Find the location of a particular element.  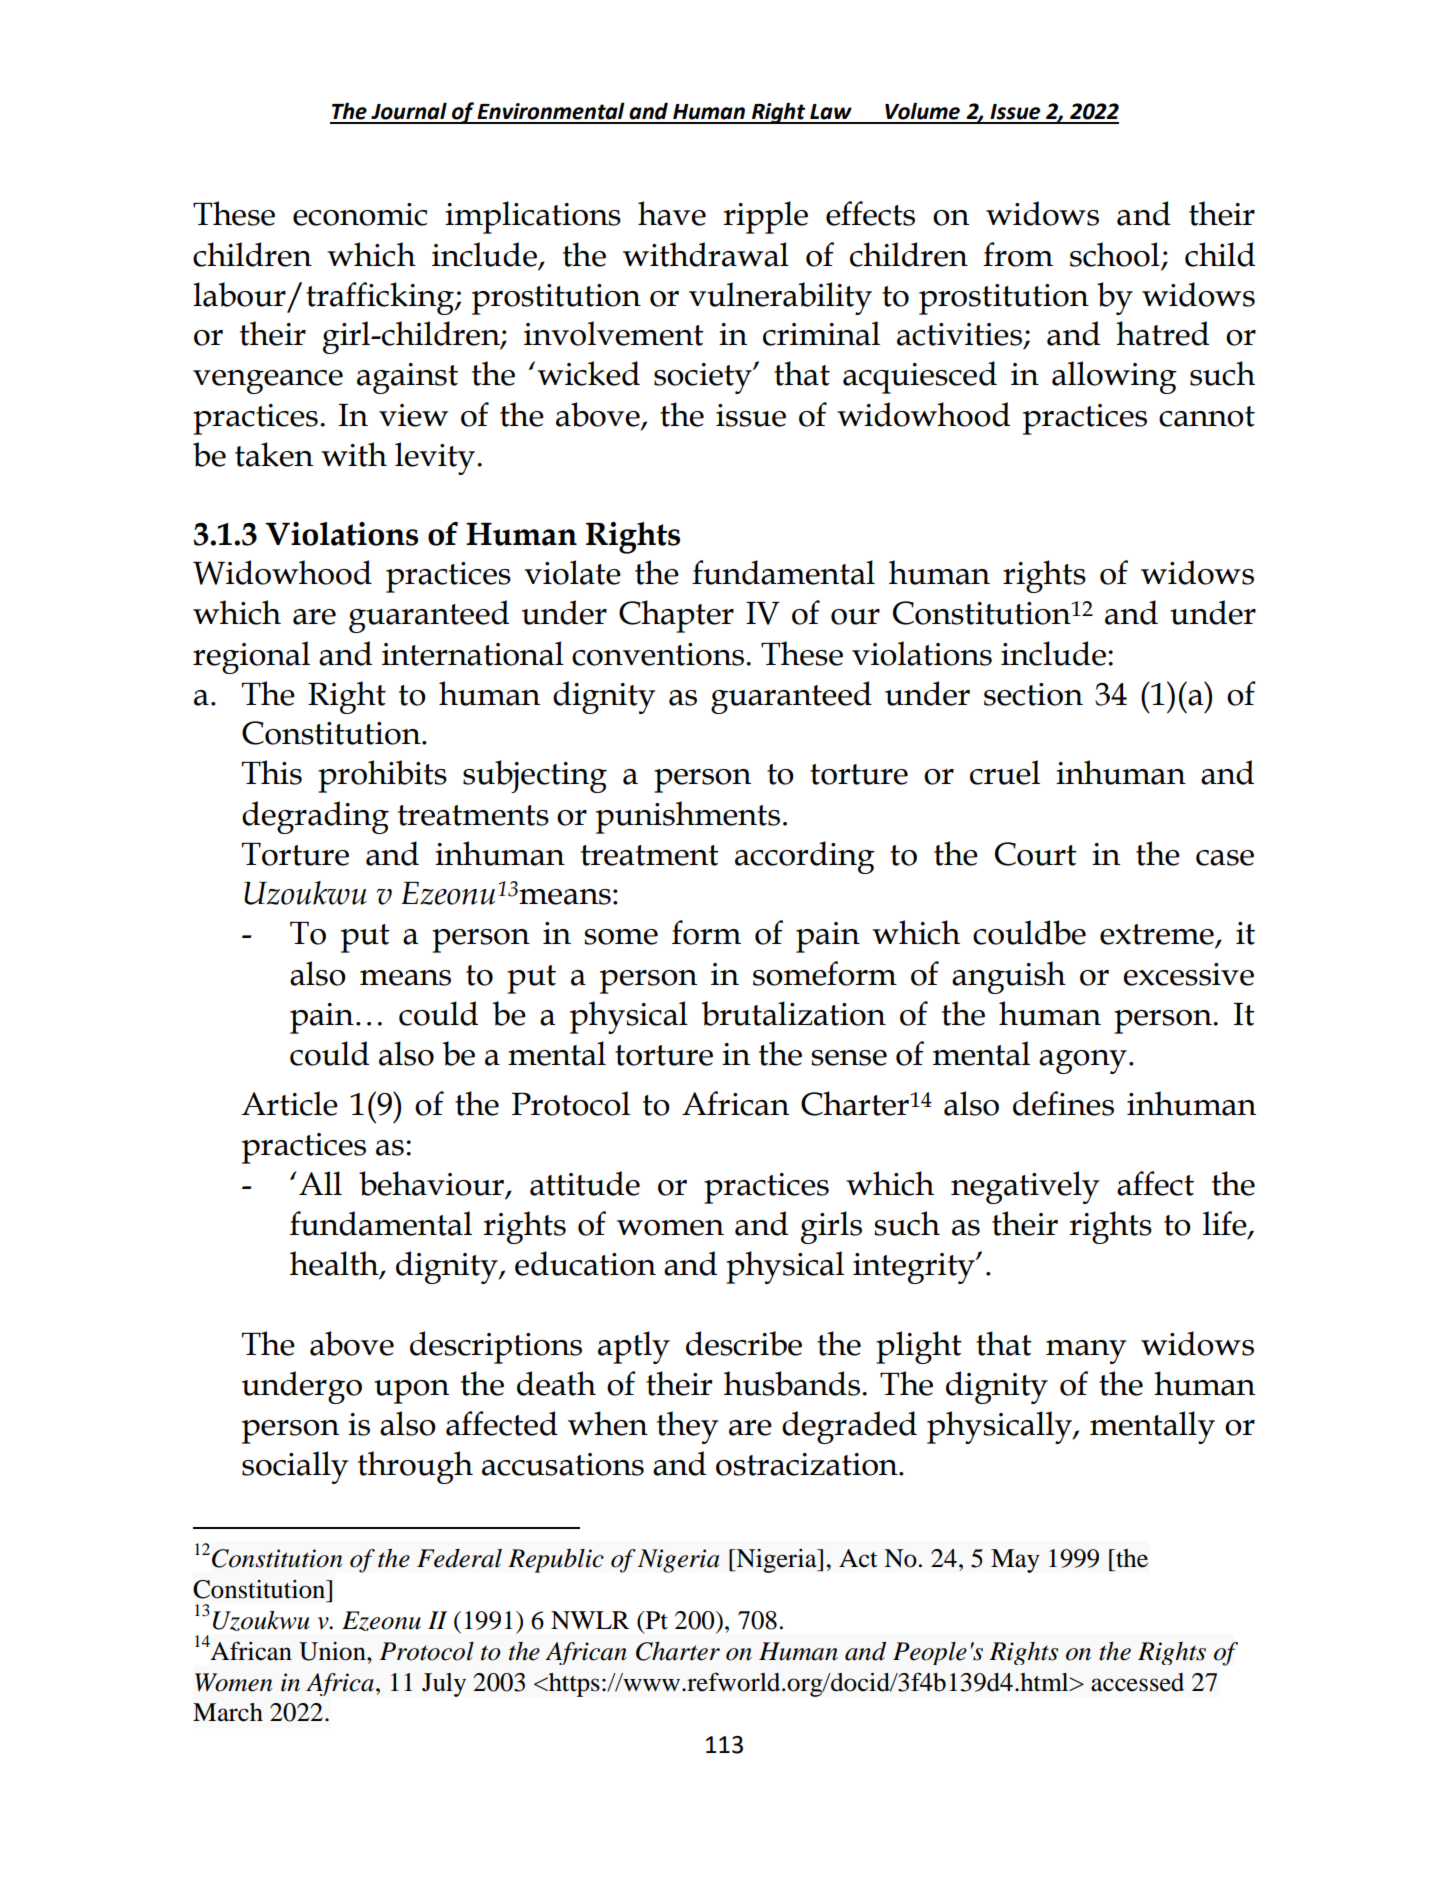

Article is located at coordinates (290, 1103).
